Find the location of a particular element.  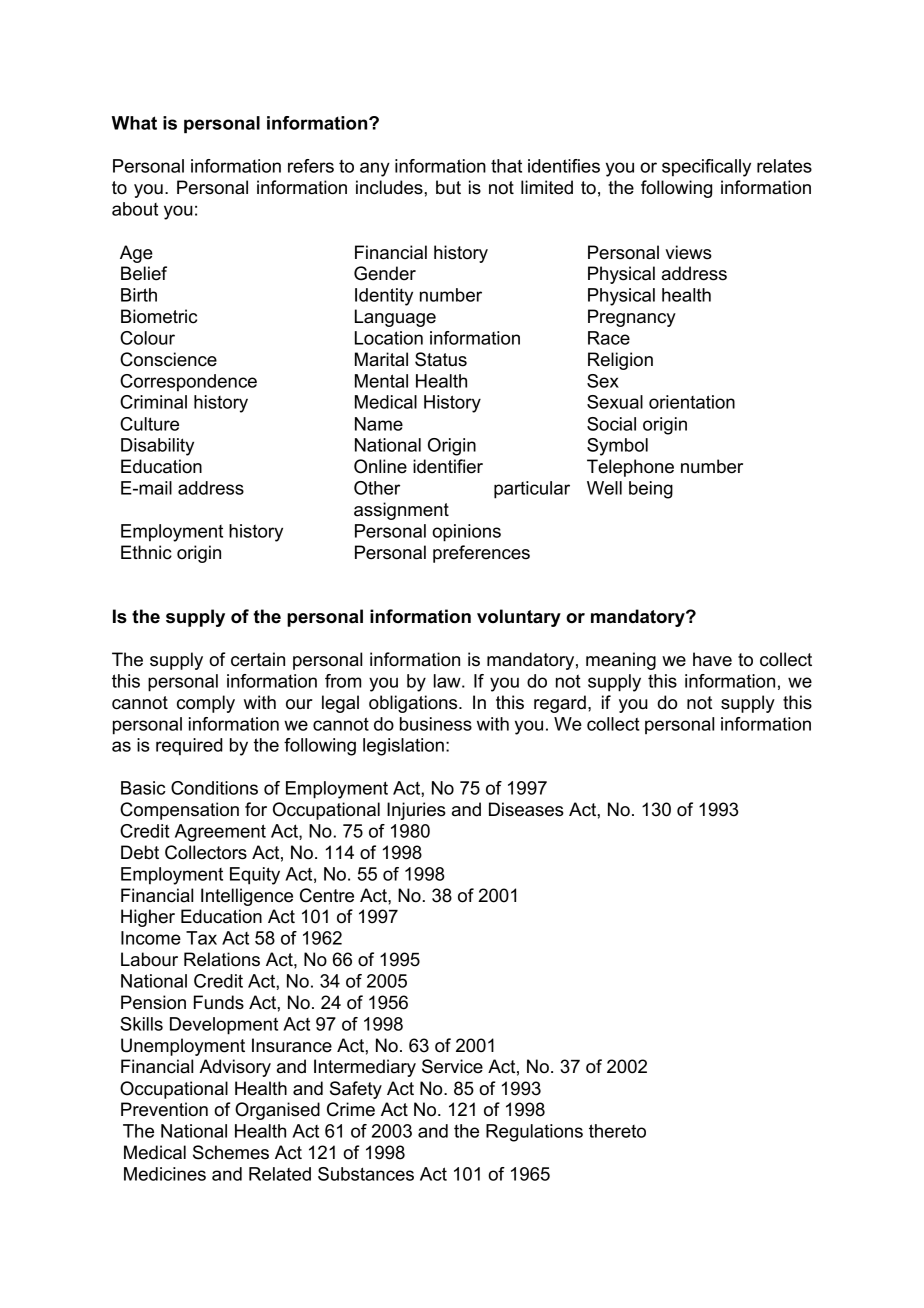

specifically is located at coordinates (706, 168).
